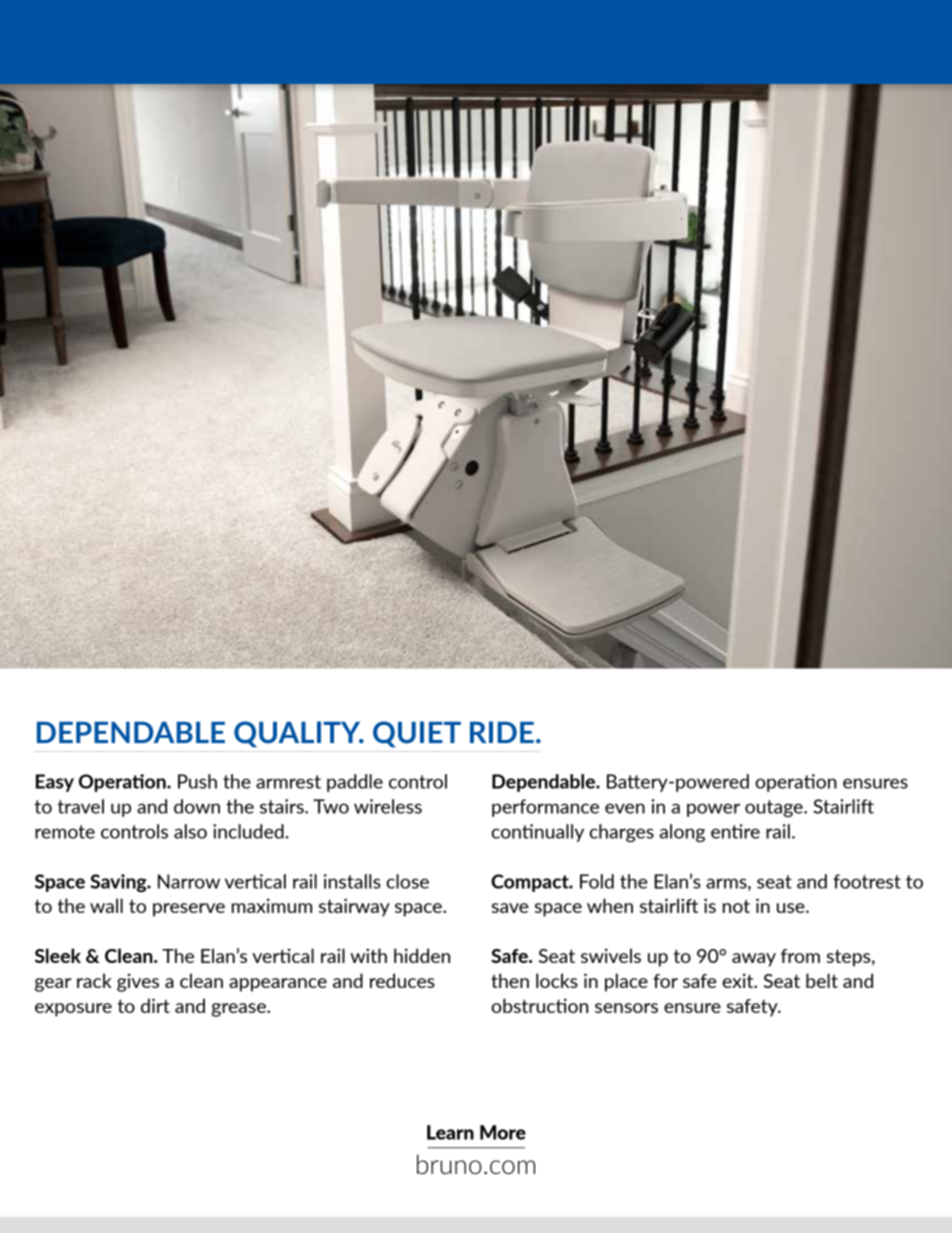 This screenshot has height=1233, width=952. What do you see at coordinates (735, 831) in the screenshot?
I see `entire` at bounding box center [735, 831].
